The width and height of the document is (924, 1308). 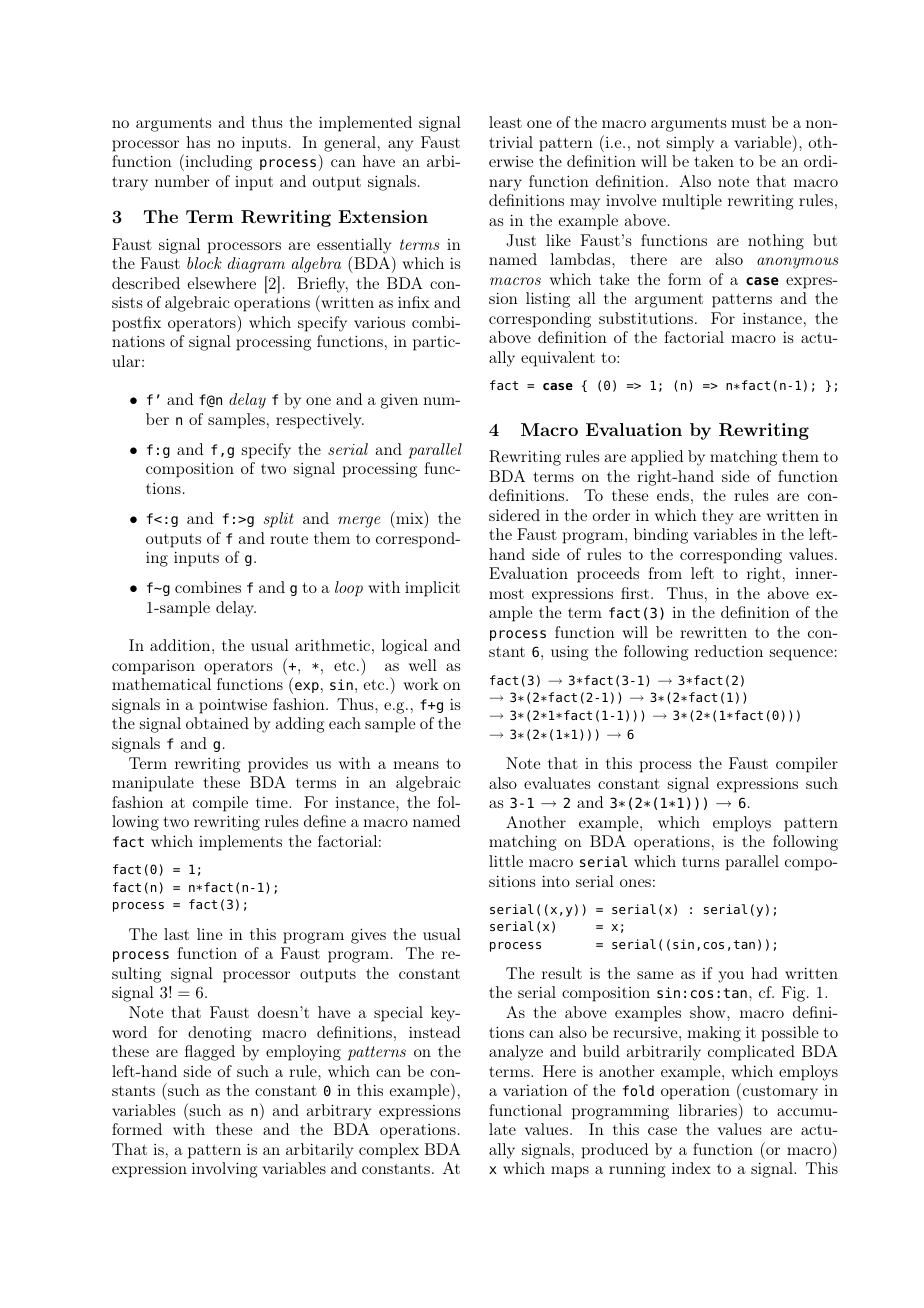 What do you see at coordinates (700, 862) in the document?
I see `turns` at bounding box center [700, 862].
